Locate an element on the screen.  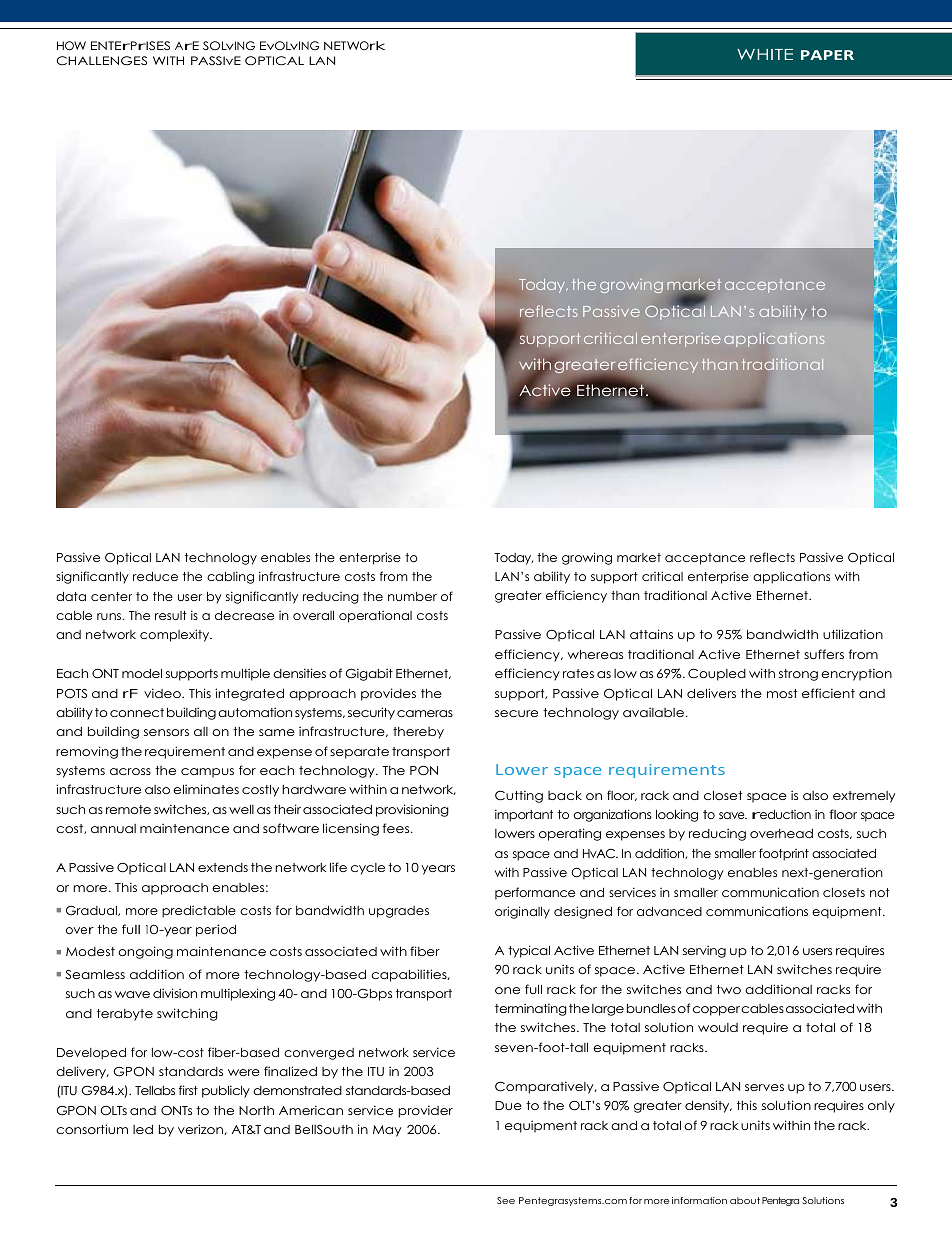
number is located at coordinates (412, 596).
